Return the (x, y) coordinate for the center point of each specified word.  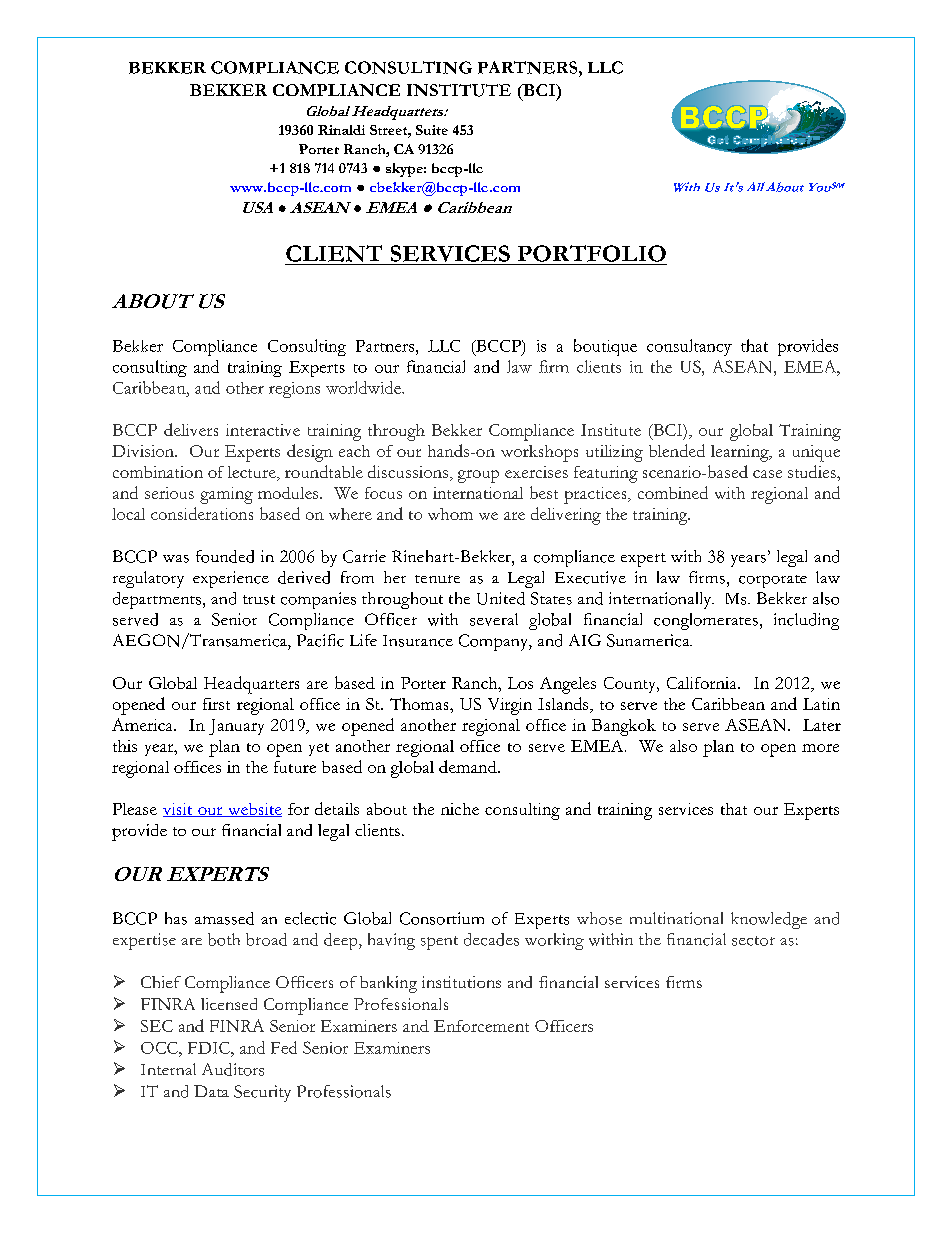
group (478, 476)
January (236, 727)
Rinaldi (341, 130)
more (820, 748)
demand (469, 766)
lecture (253, 472)
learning (741, 453)
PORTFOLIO (592, 253)
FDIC (210, 1048)
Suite (432, 130)
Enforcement (481, 1026)
